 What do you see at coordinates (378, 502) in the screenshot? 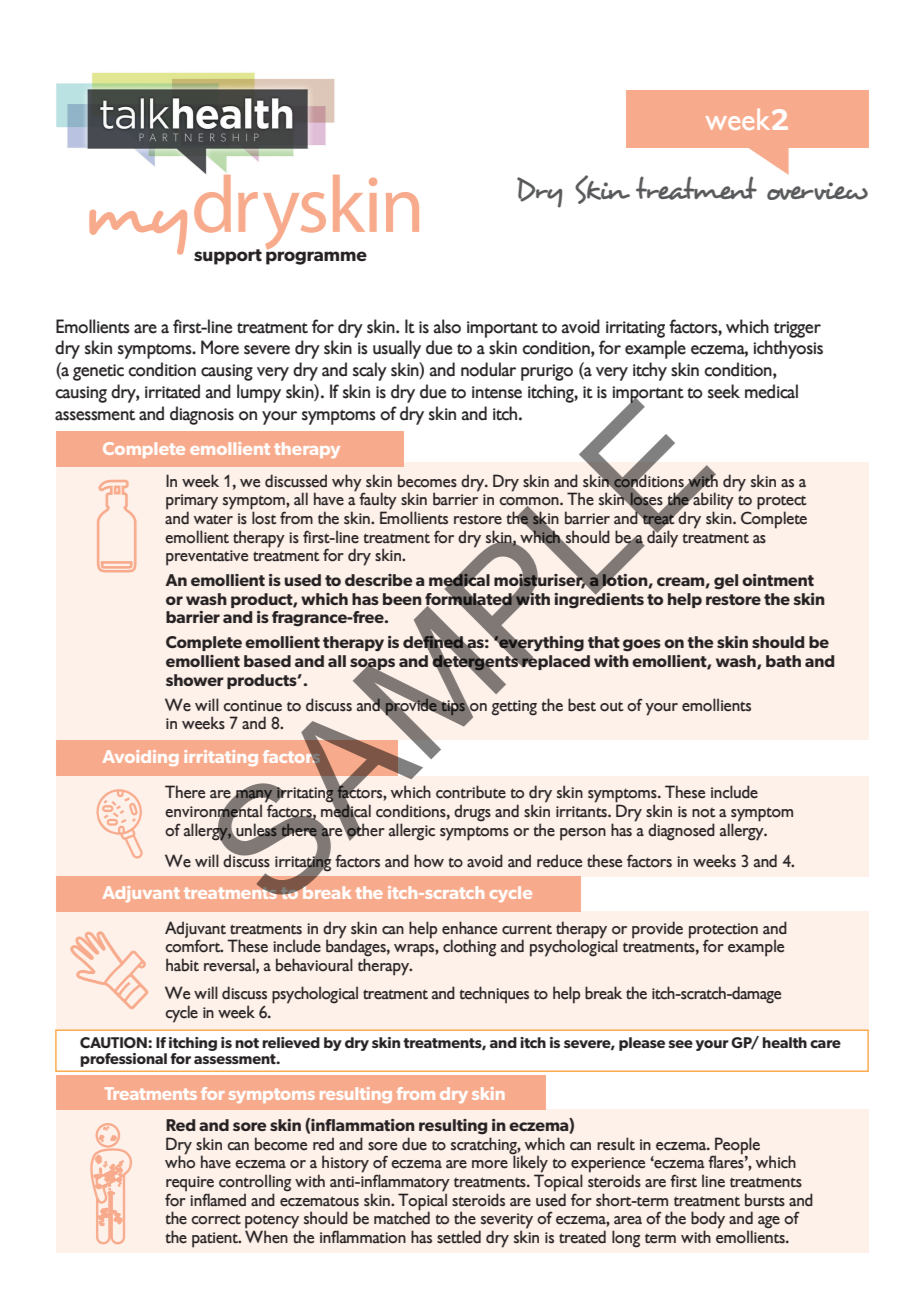
I see `faulty` at bounding box center [378, 502].
